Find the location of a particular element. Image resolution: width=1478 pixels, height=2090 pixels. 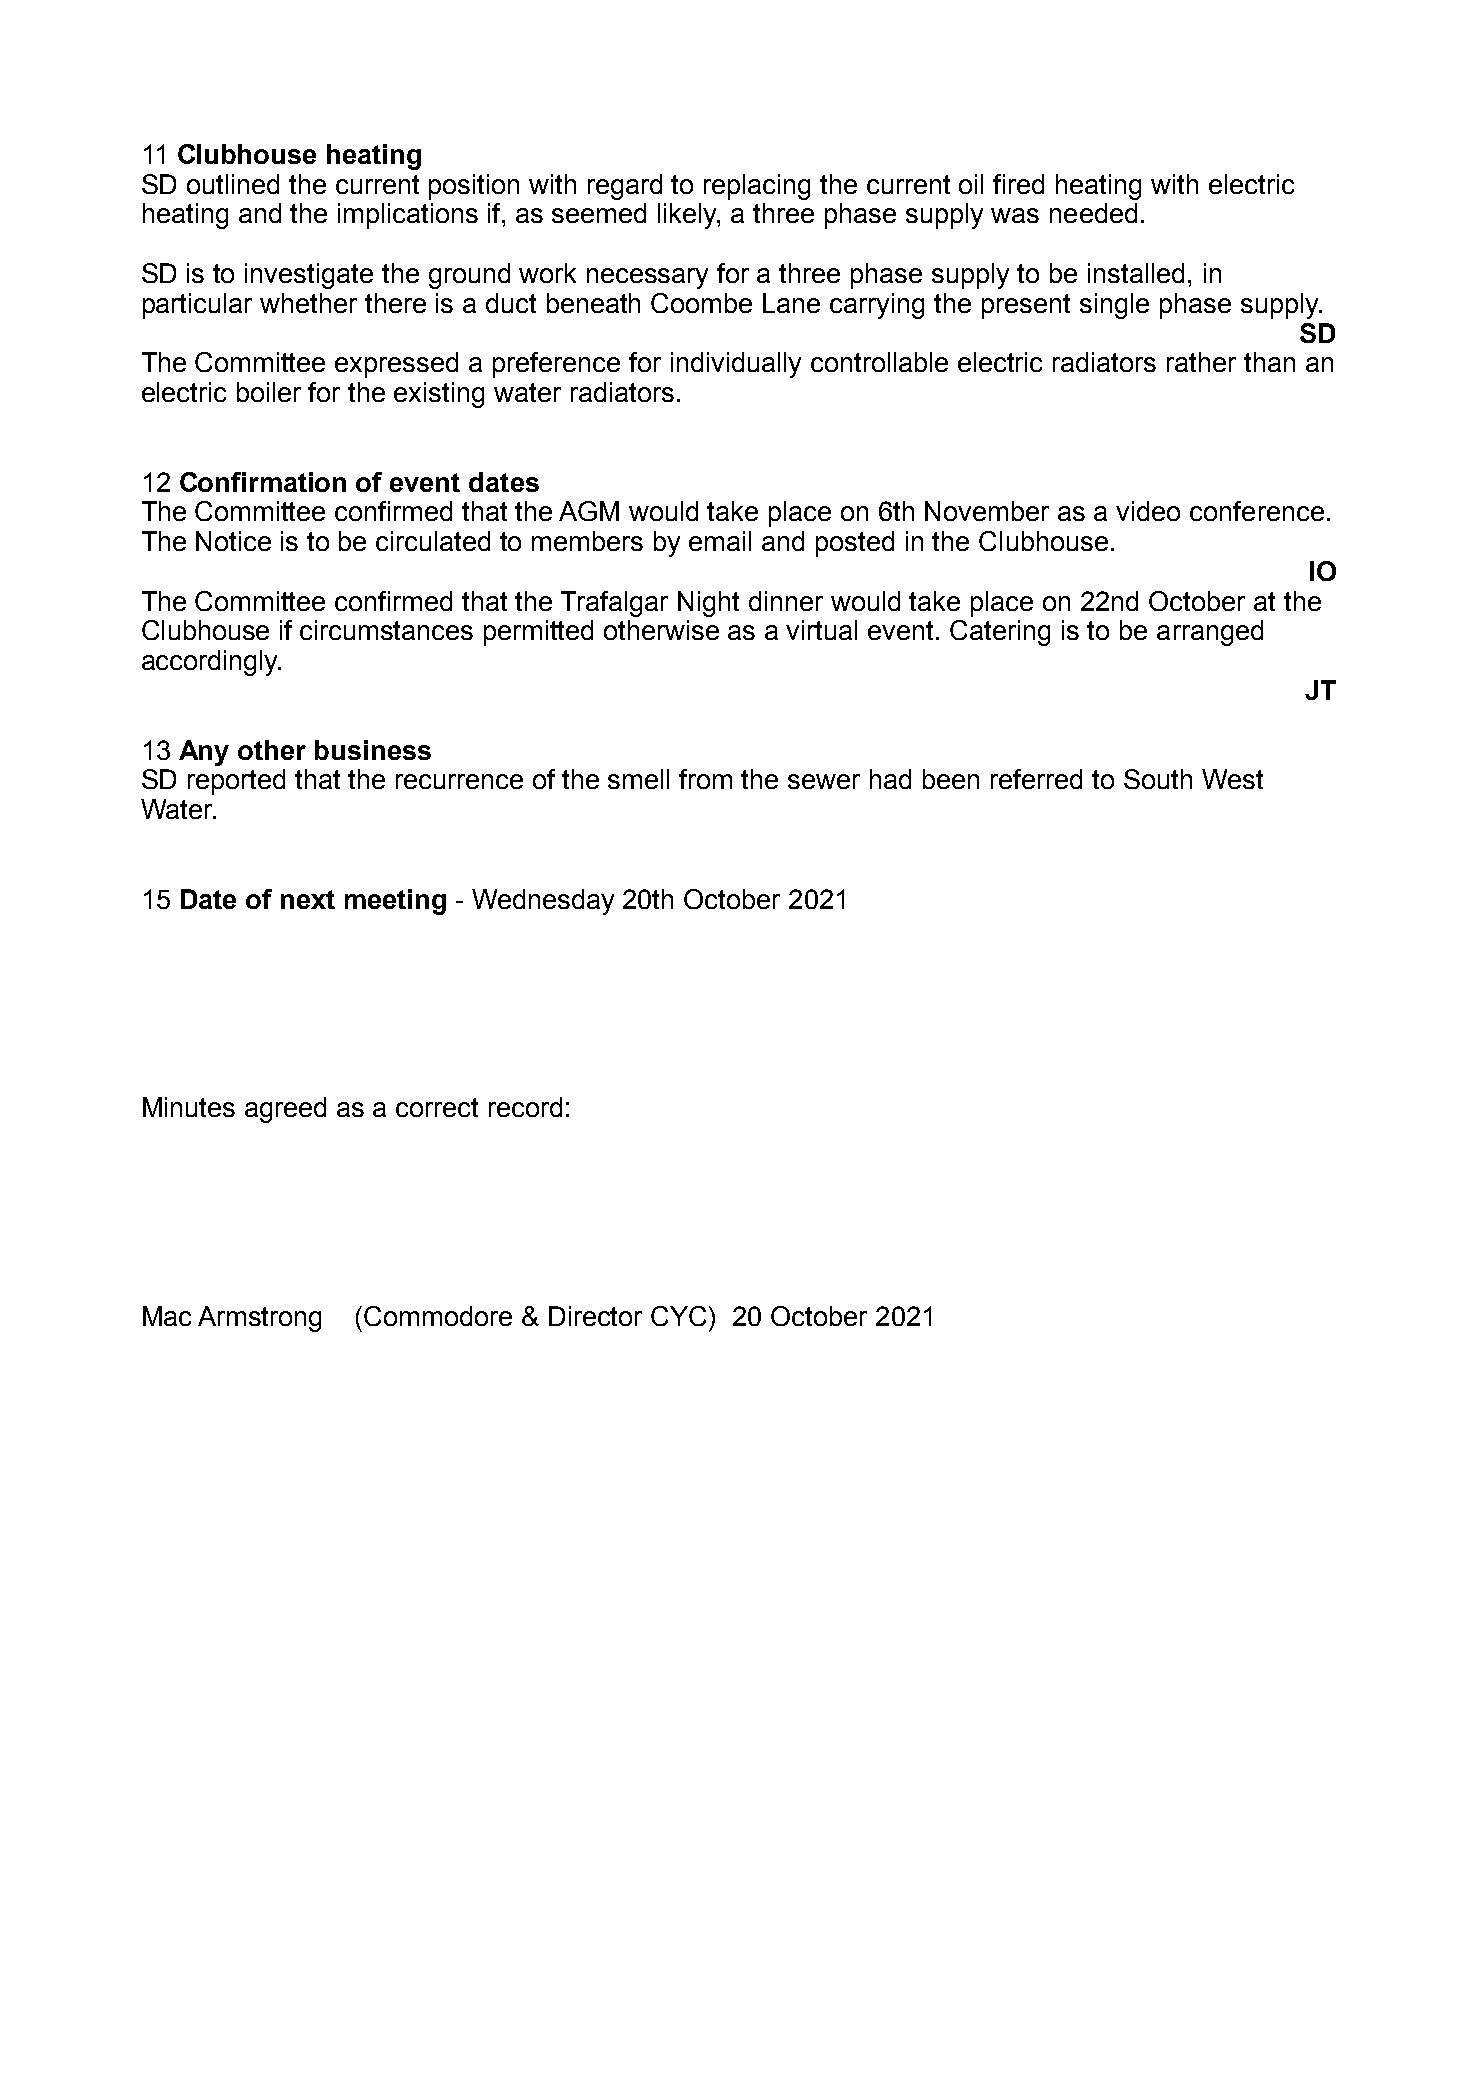

CYC is located at coordinates (680, 1316).
